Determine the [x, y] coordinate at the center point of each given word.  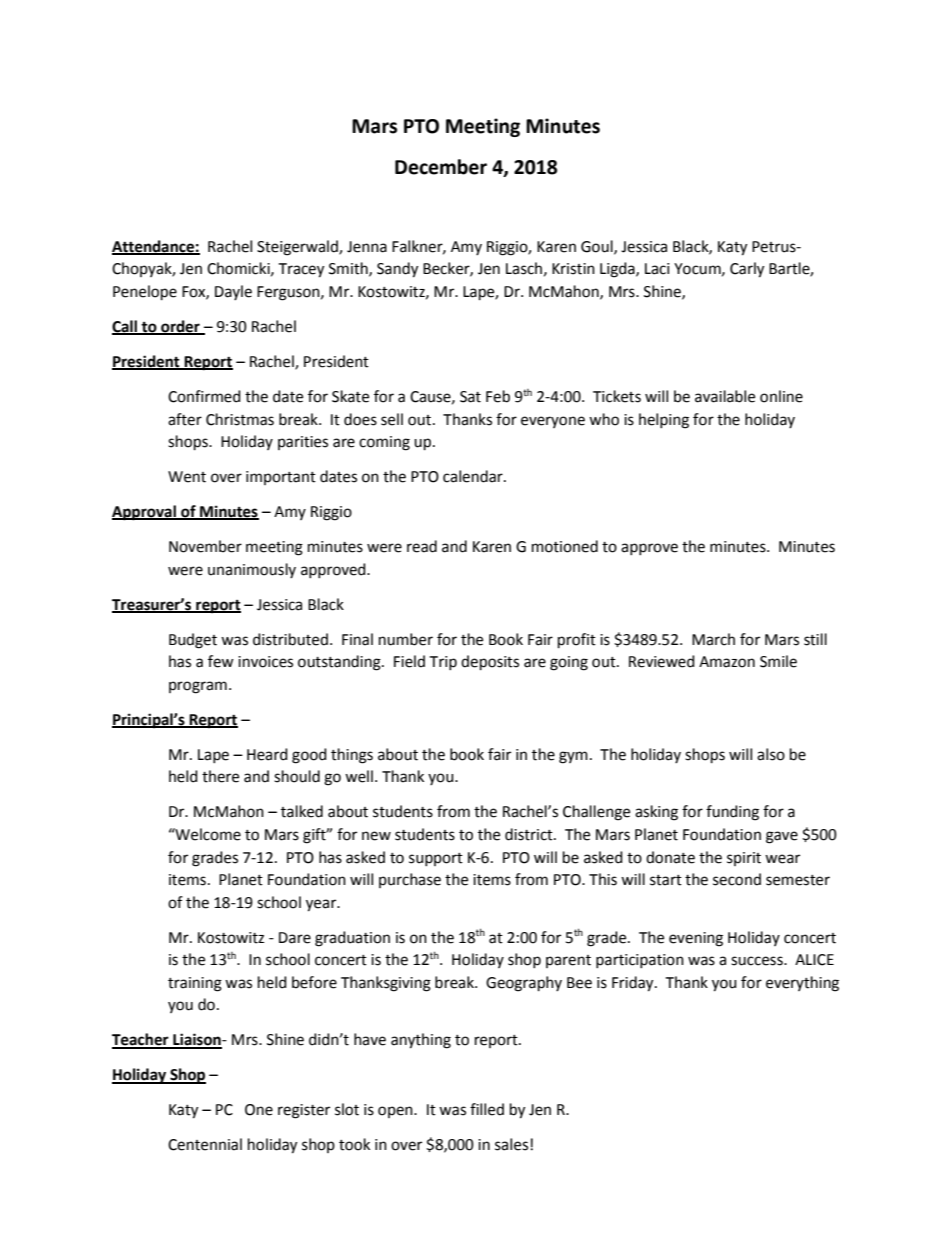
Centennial [205, 1144]
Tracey [301, 270]
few [221, 661]
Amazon [727, 662]
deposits [490, 663]
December [441, 167]
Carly [747, 270]
